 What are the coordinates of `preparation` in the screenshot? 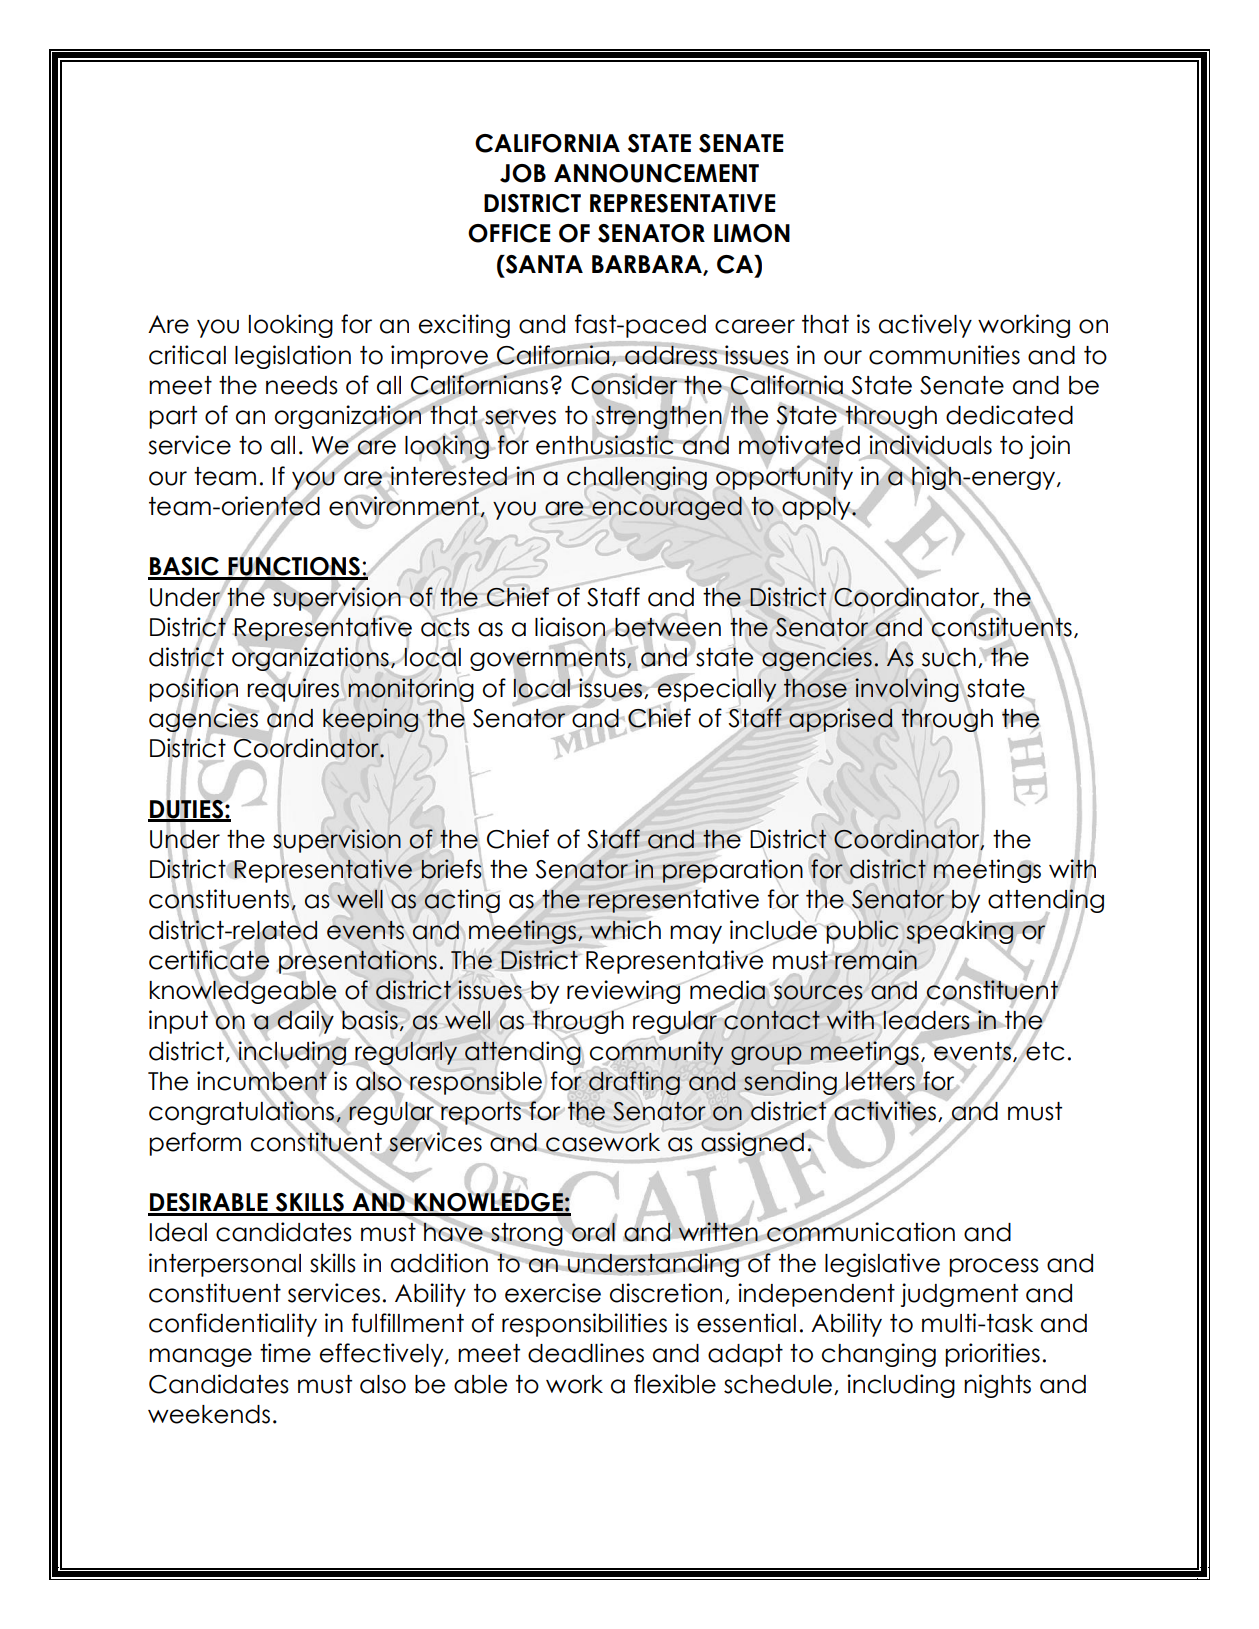 It's located at (732, 871).
